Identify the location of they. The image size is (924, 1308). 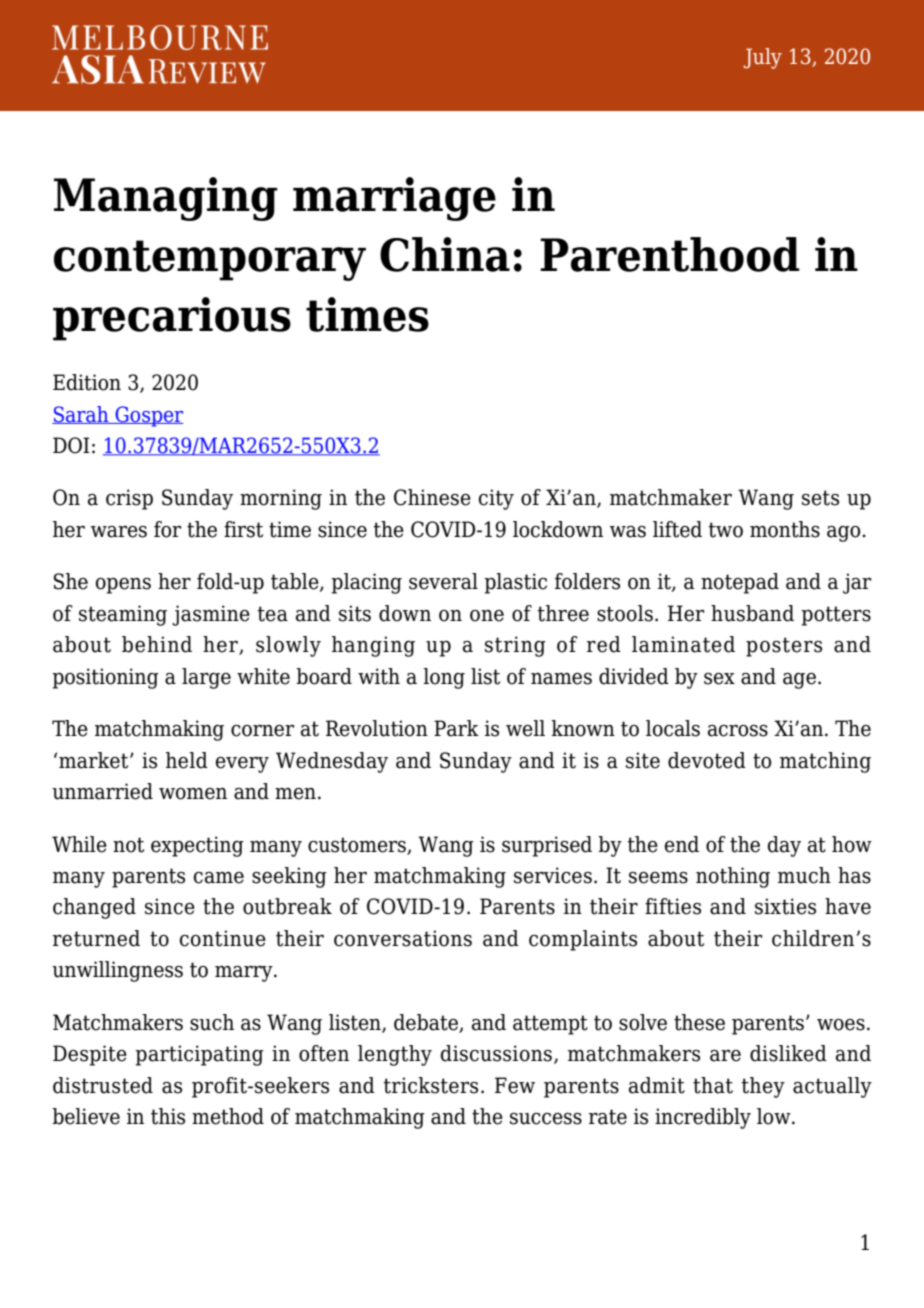
(763, 1087).
